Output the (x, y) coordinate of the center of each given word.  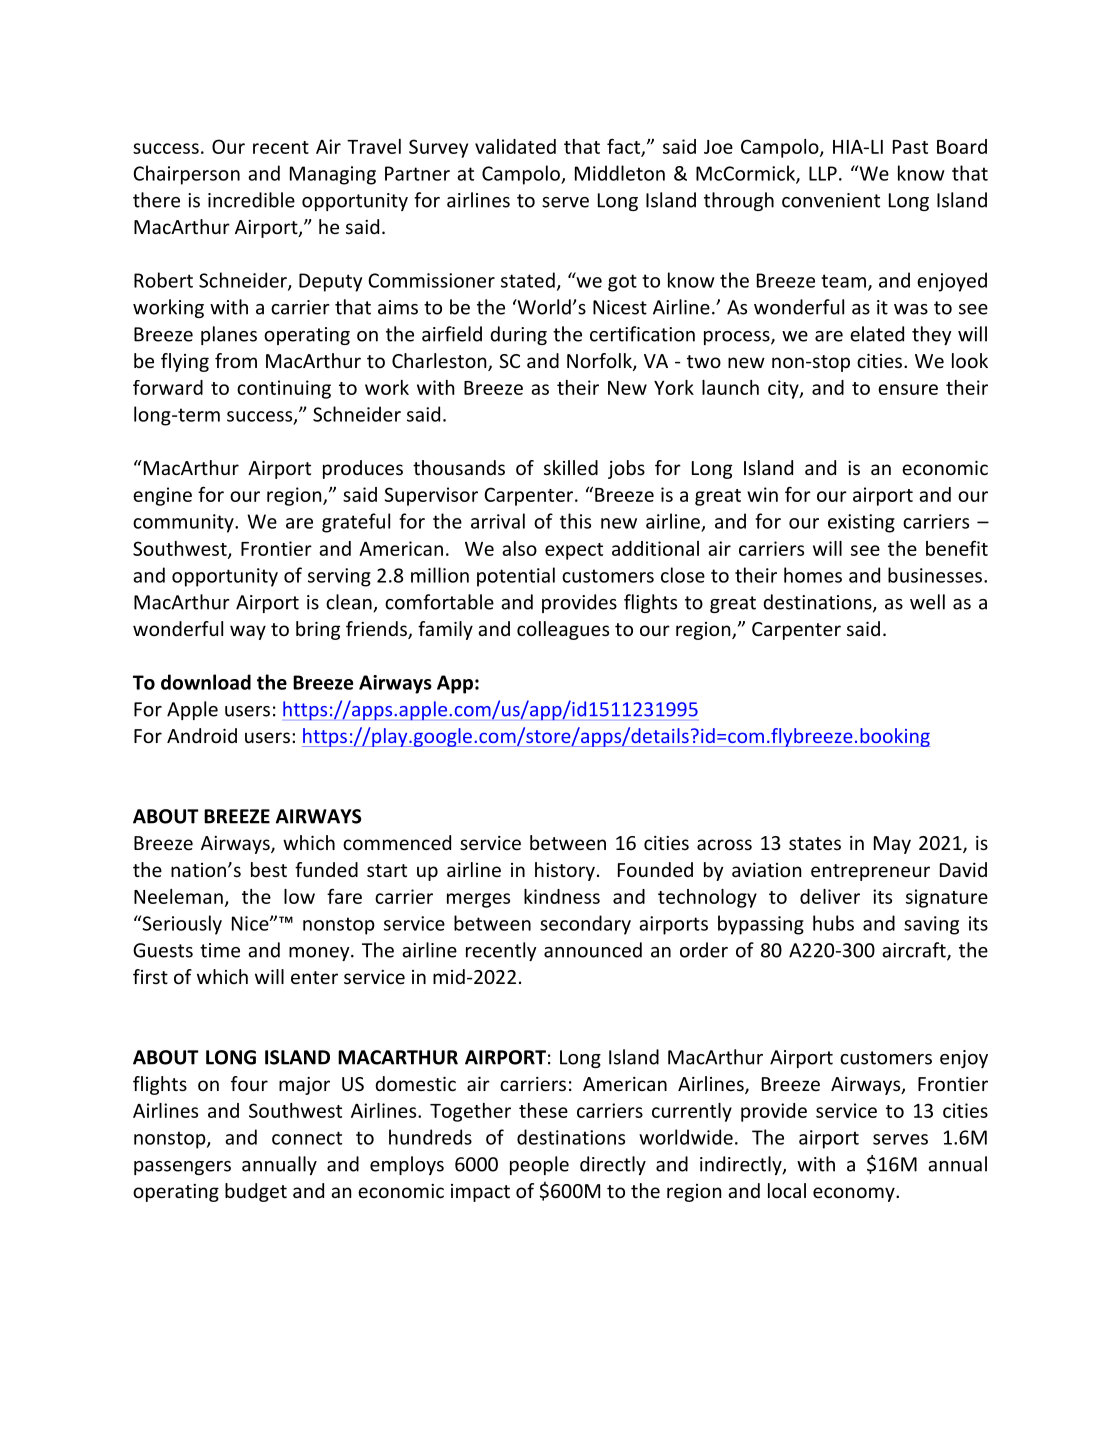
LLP (823, 173)
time (220, 950)
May (892, 845)
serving (339, 577)
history (565, 871)
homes (813, 575)
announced (593, 950)
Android (202, 735)
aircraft (915, 951)
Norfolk (600, 362)
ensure (908, 389)
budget (256, 1192)
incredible (251, 200)
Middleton (620, 173)
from (236, 360)
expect (574, 551)
